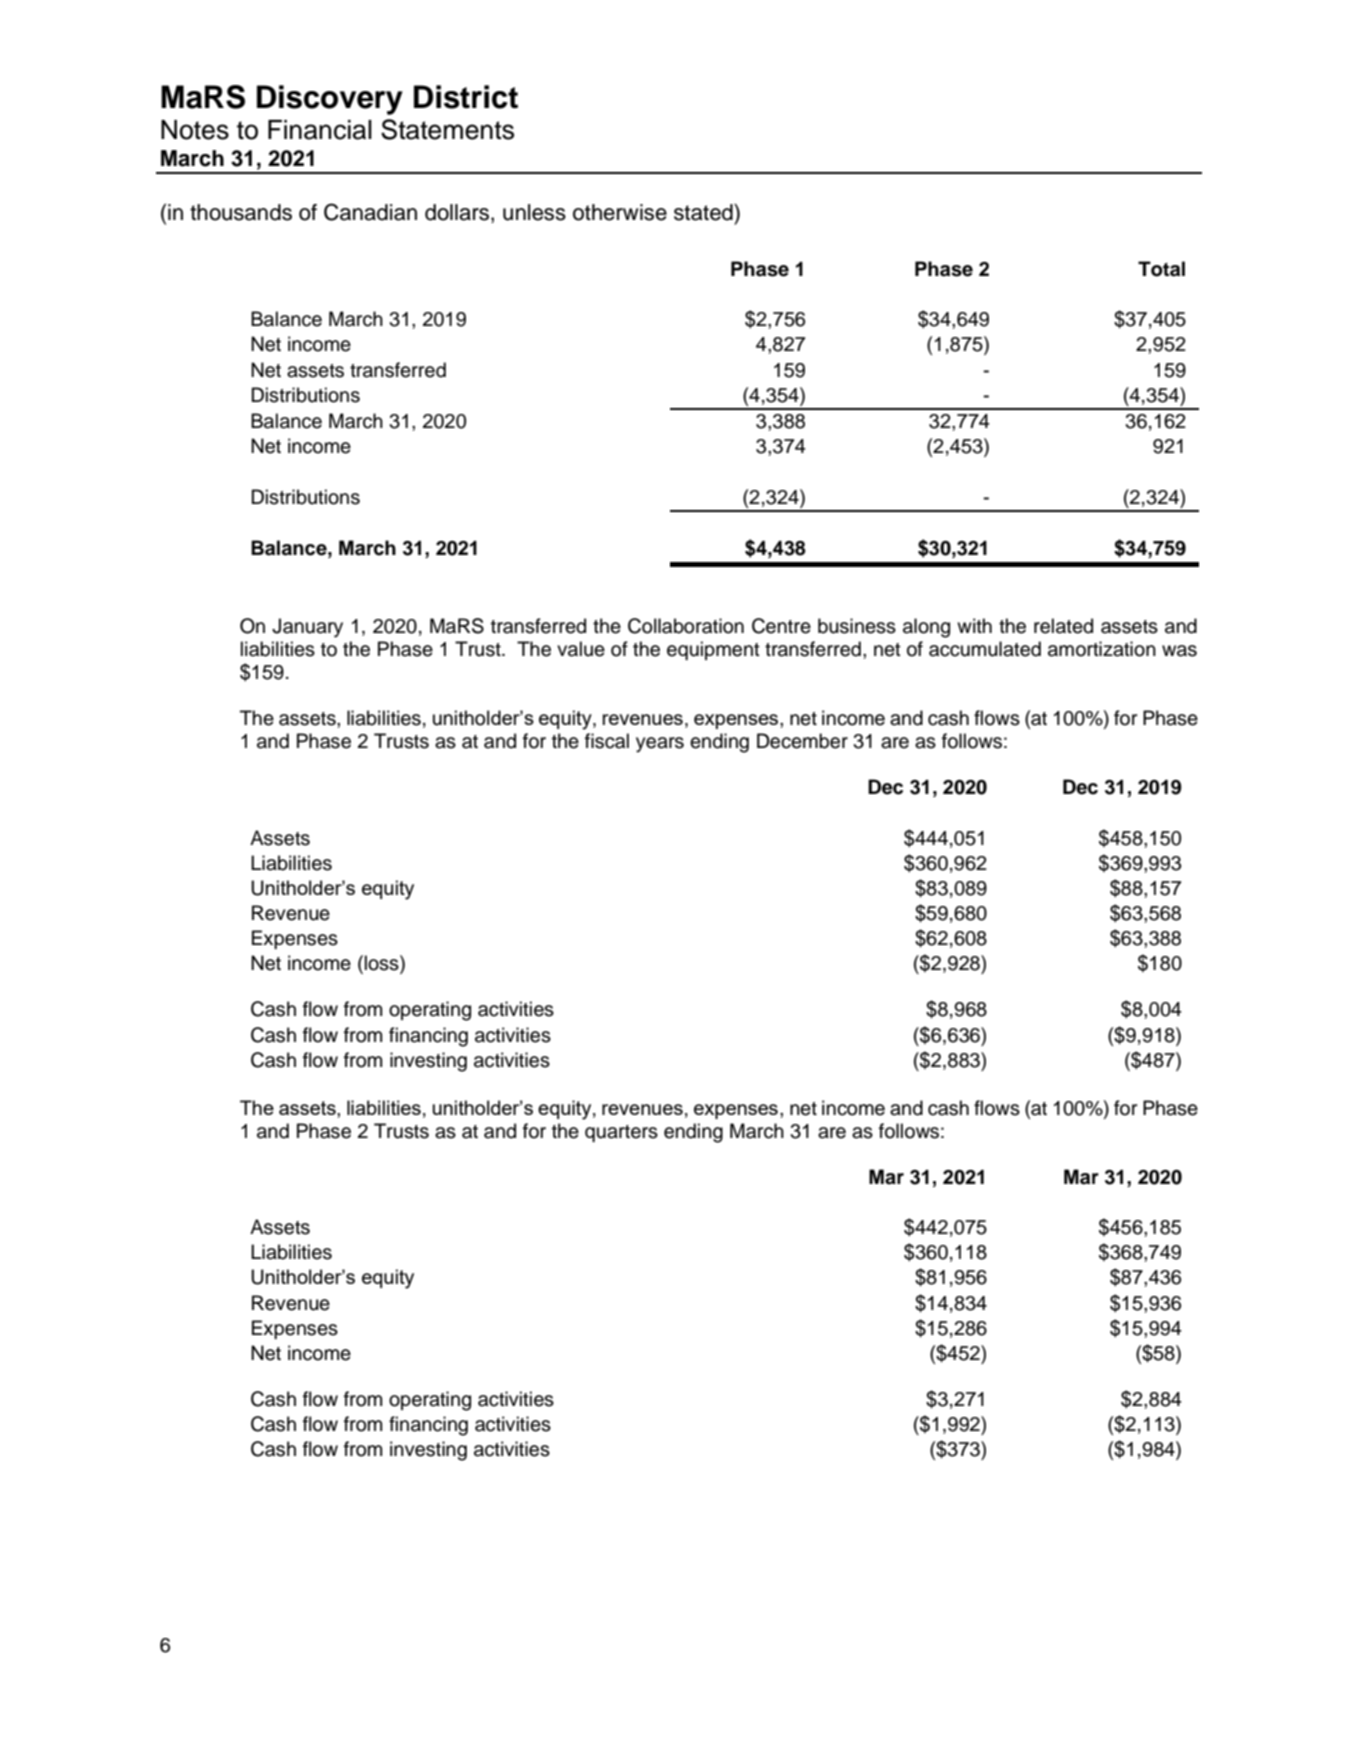 Image resolution: width=1358 pixels, height=1757 pixels. Describe the element at coordinates (1102, 649) in the page. I see `amortization` at that location.
